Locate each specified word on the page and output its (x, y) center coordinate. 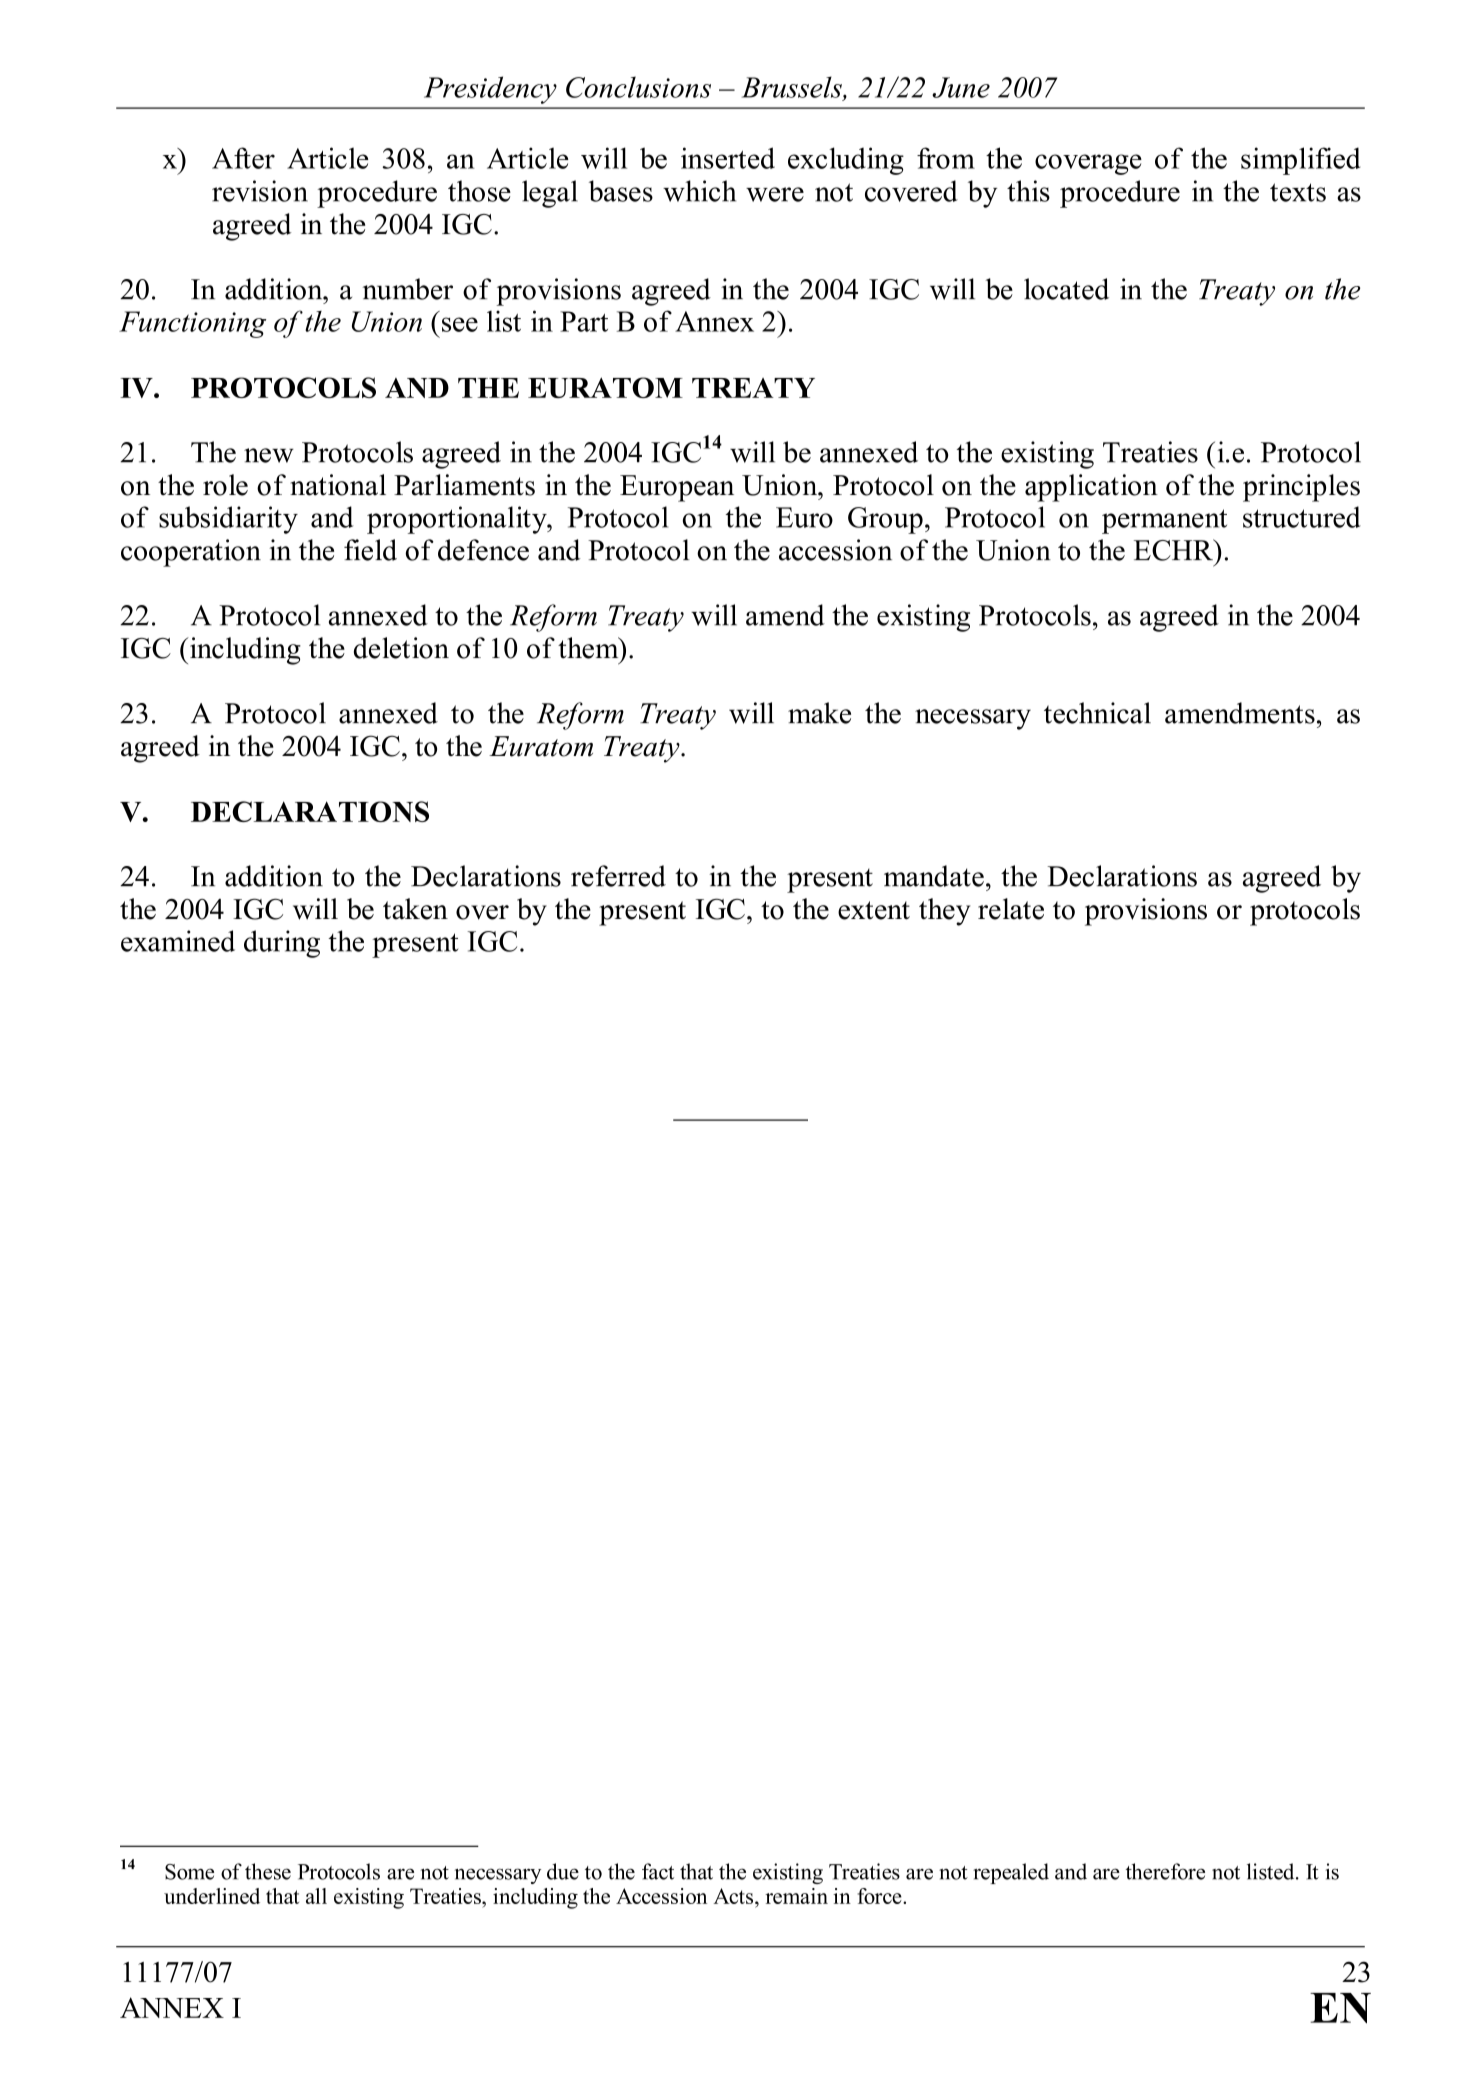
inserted (728, 158)
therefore (1165, 1871)
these (268, 1871)
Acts (734, 1896)
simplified (1300, 161)
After (243, 158)
